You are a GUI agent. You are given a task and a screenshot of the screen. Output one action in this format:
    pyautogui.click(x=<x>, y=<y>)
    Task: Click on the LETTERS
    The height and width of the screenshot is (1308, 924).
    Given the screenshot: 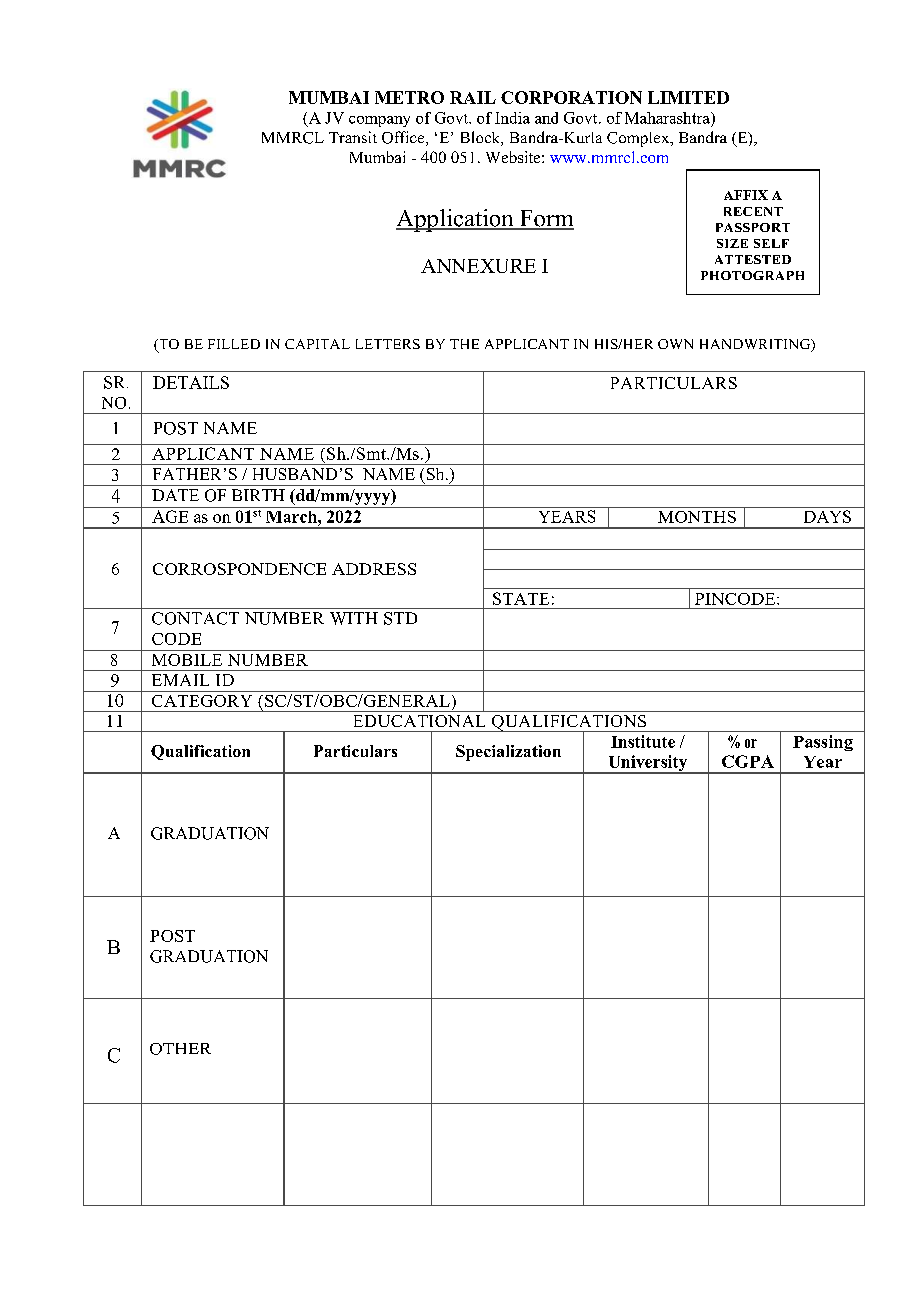 What is the action you would take?
    pyautogui.click(x=388, y=344)
